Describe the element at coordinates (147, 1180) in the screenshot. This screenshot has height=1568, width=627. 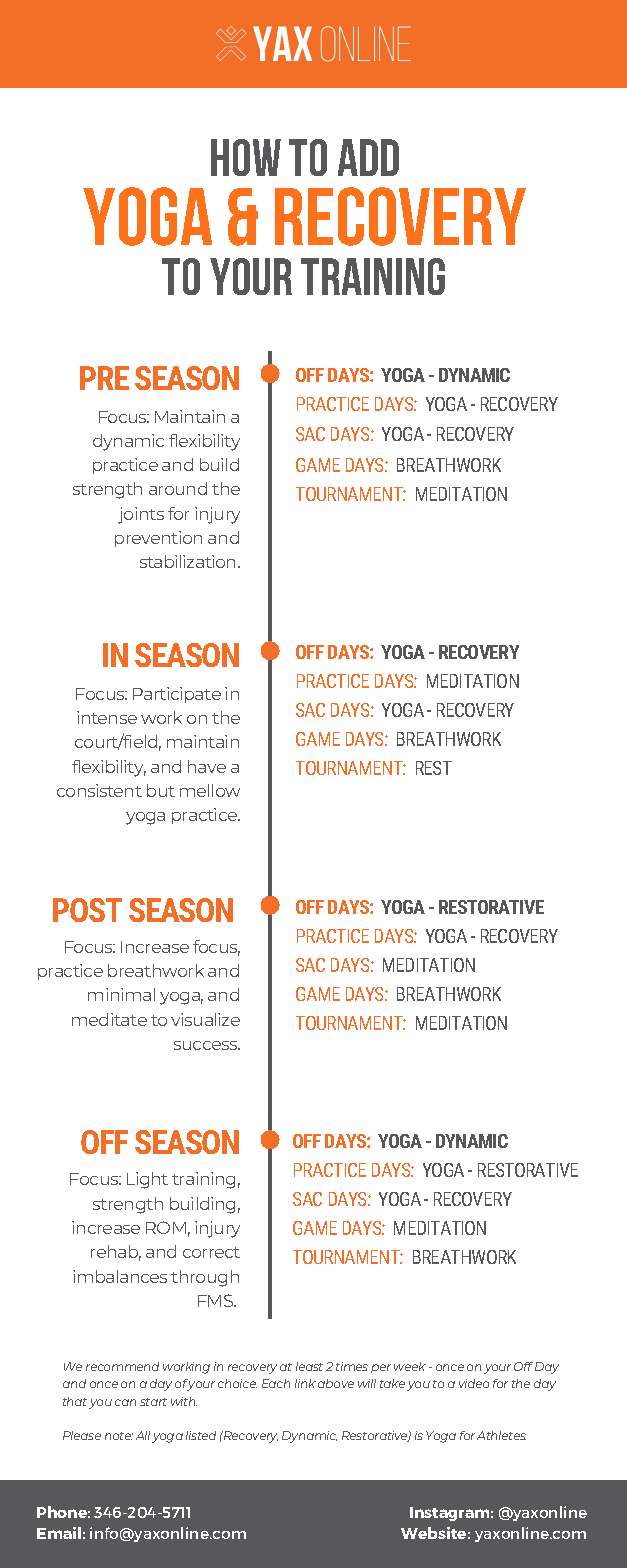
I see `Light` at that location.
